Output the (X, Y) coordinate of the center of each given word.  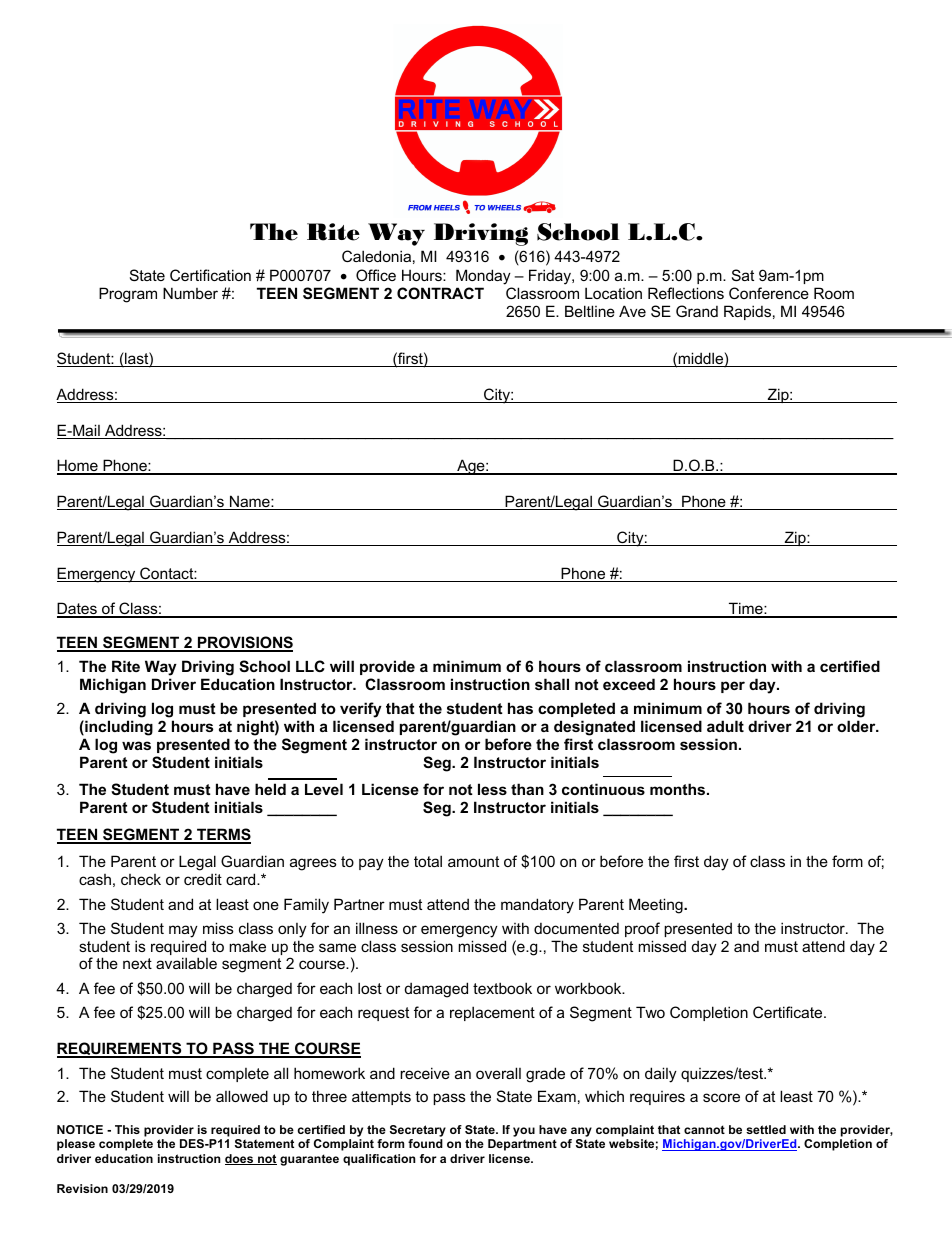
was (136, 745)
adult (725, 726)
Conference (769, 293)
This (127, 1129)
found (425, 1143)
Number (190, 293)
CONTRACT (440, 293)
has (520, 708)
